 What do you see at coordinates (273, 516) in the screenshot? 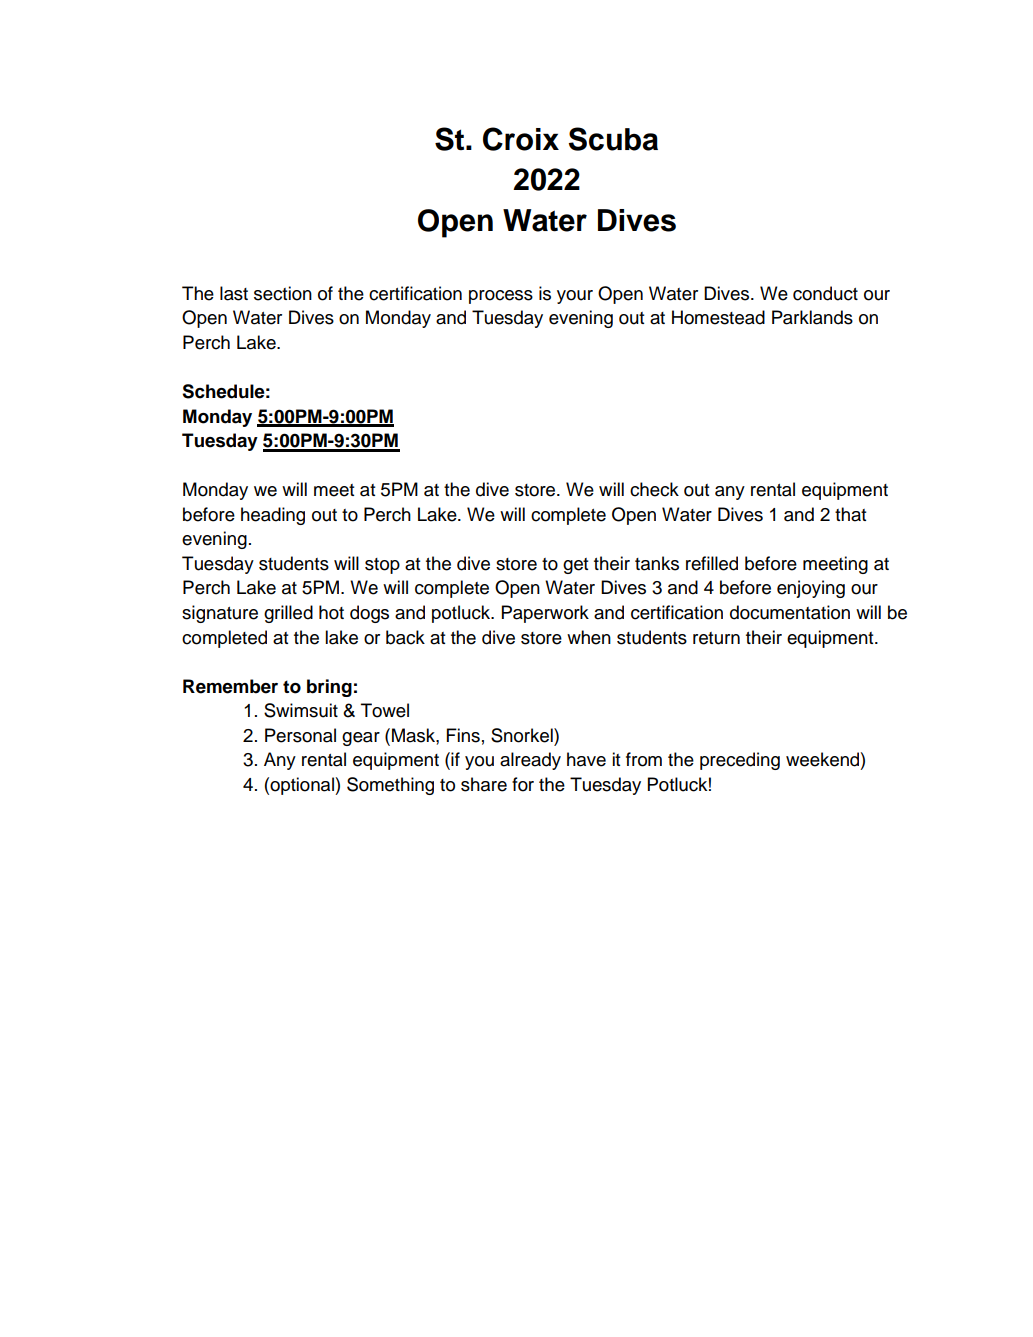
I see `heading` at bounding box center [273, 516].
